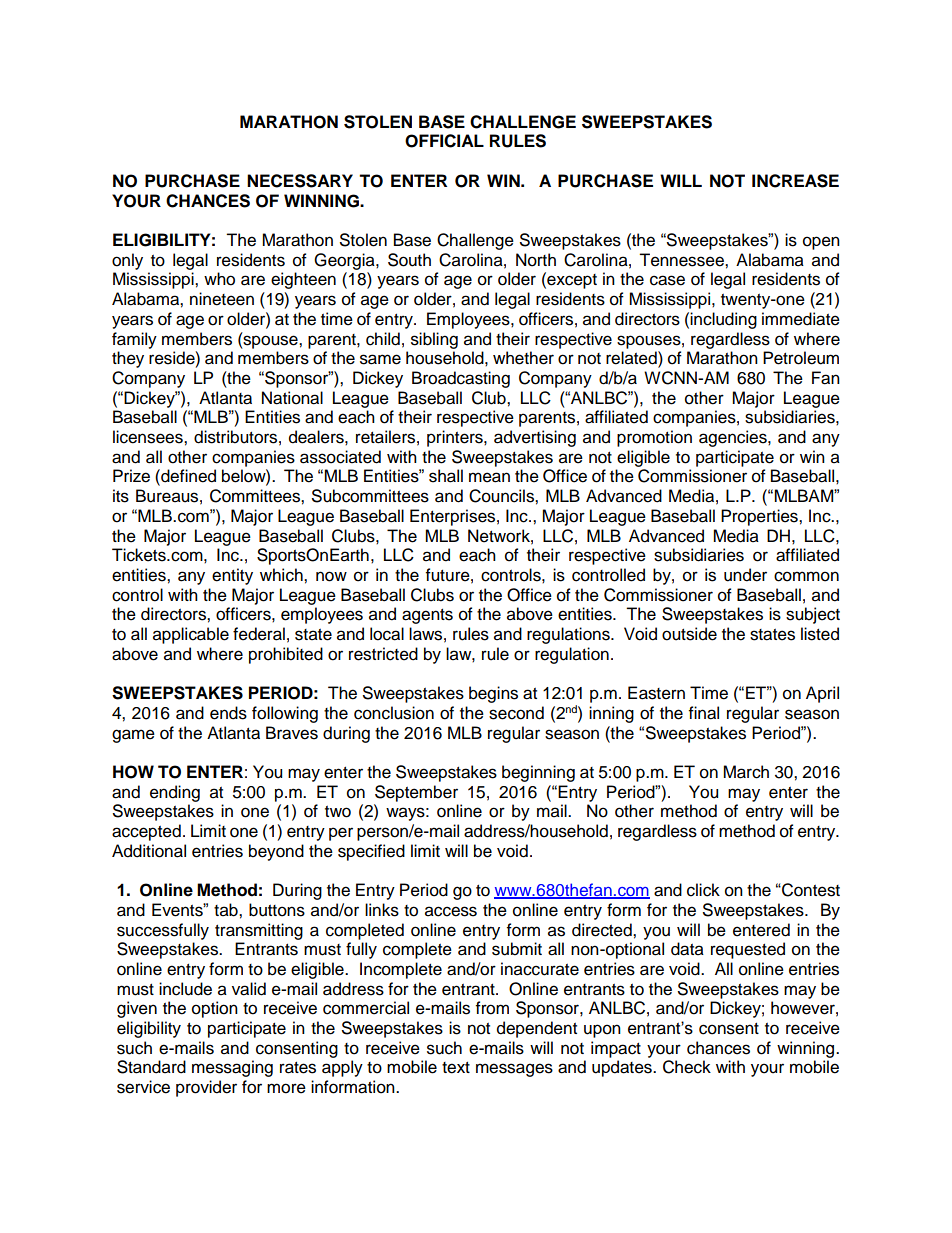 The image size is (952, 1233). Describe the element at coordinates (427, 616) in the image. I see `agents` at that location.
